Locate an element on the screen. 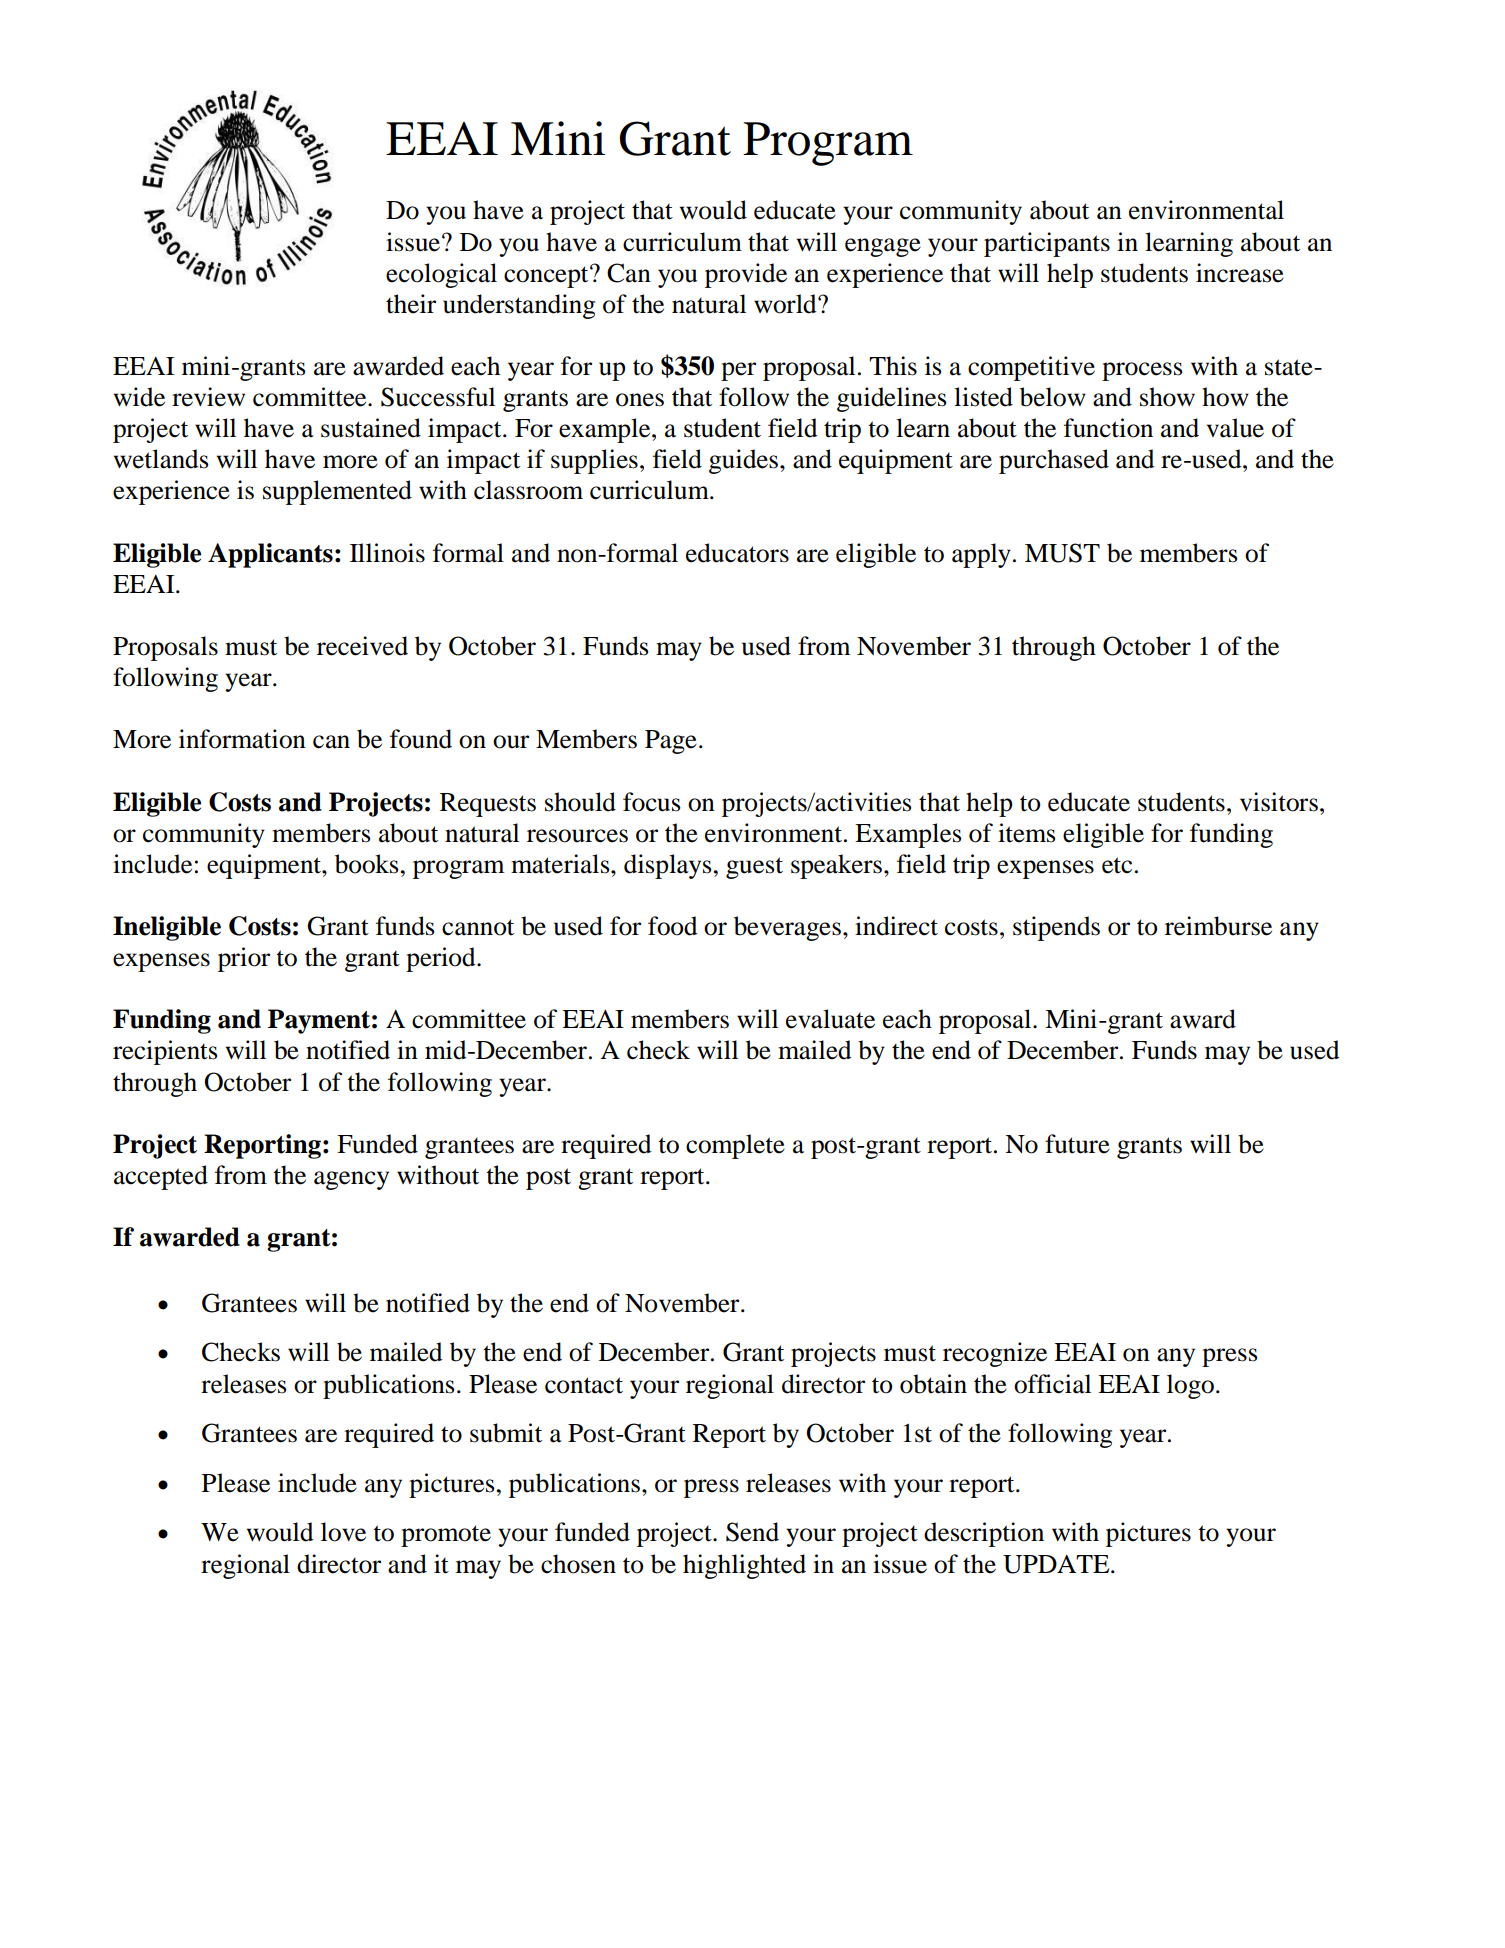 This screenshot has width=1505, height=1948. love is located at coordinates (343, 1532).
